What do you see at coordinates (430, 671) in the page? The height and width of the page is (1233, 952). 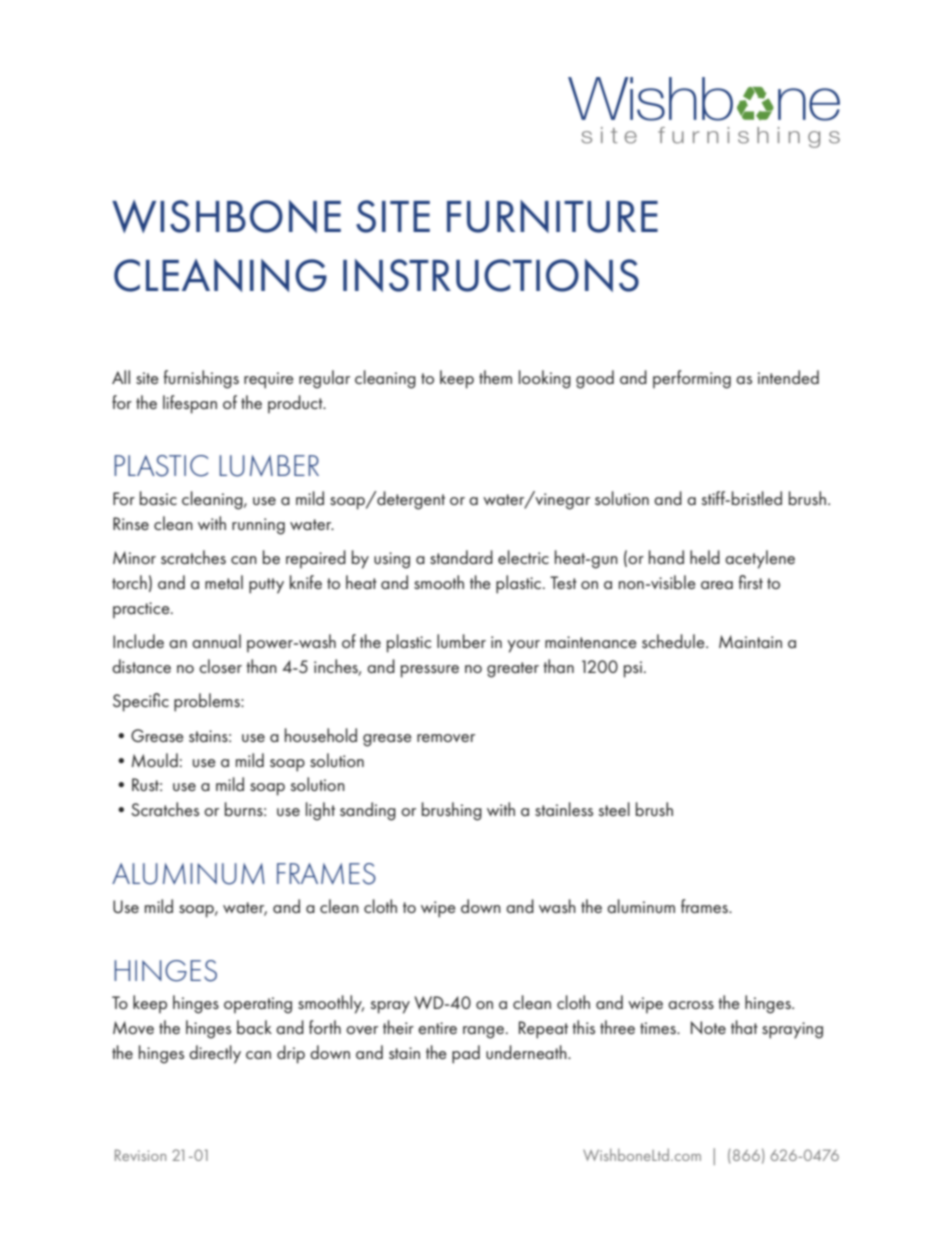 I see `pressure` at bounding box center [430, 671].
